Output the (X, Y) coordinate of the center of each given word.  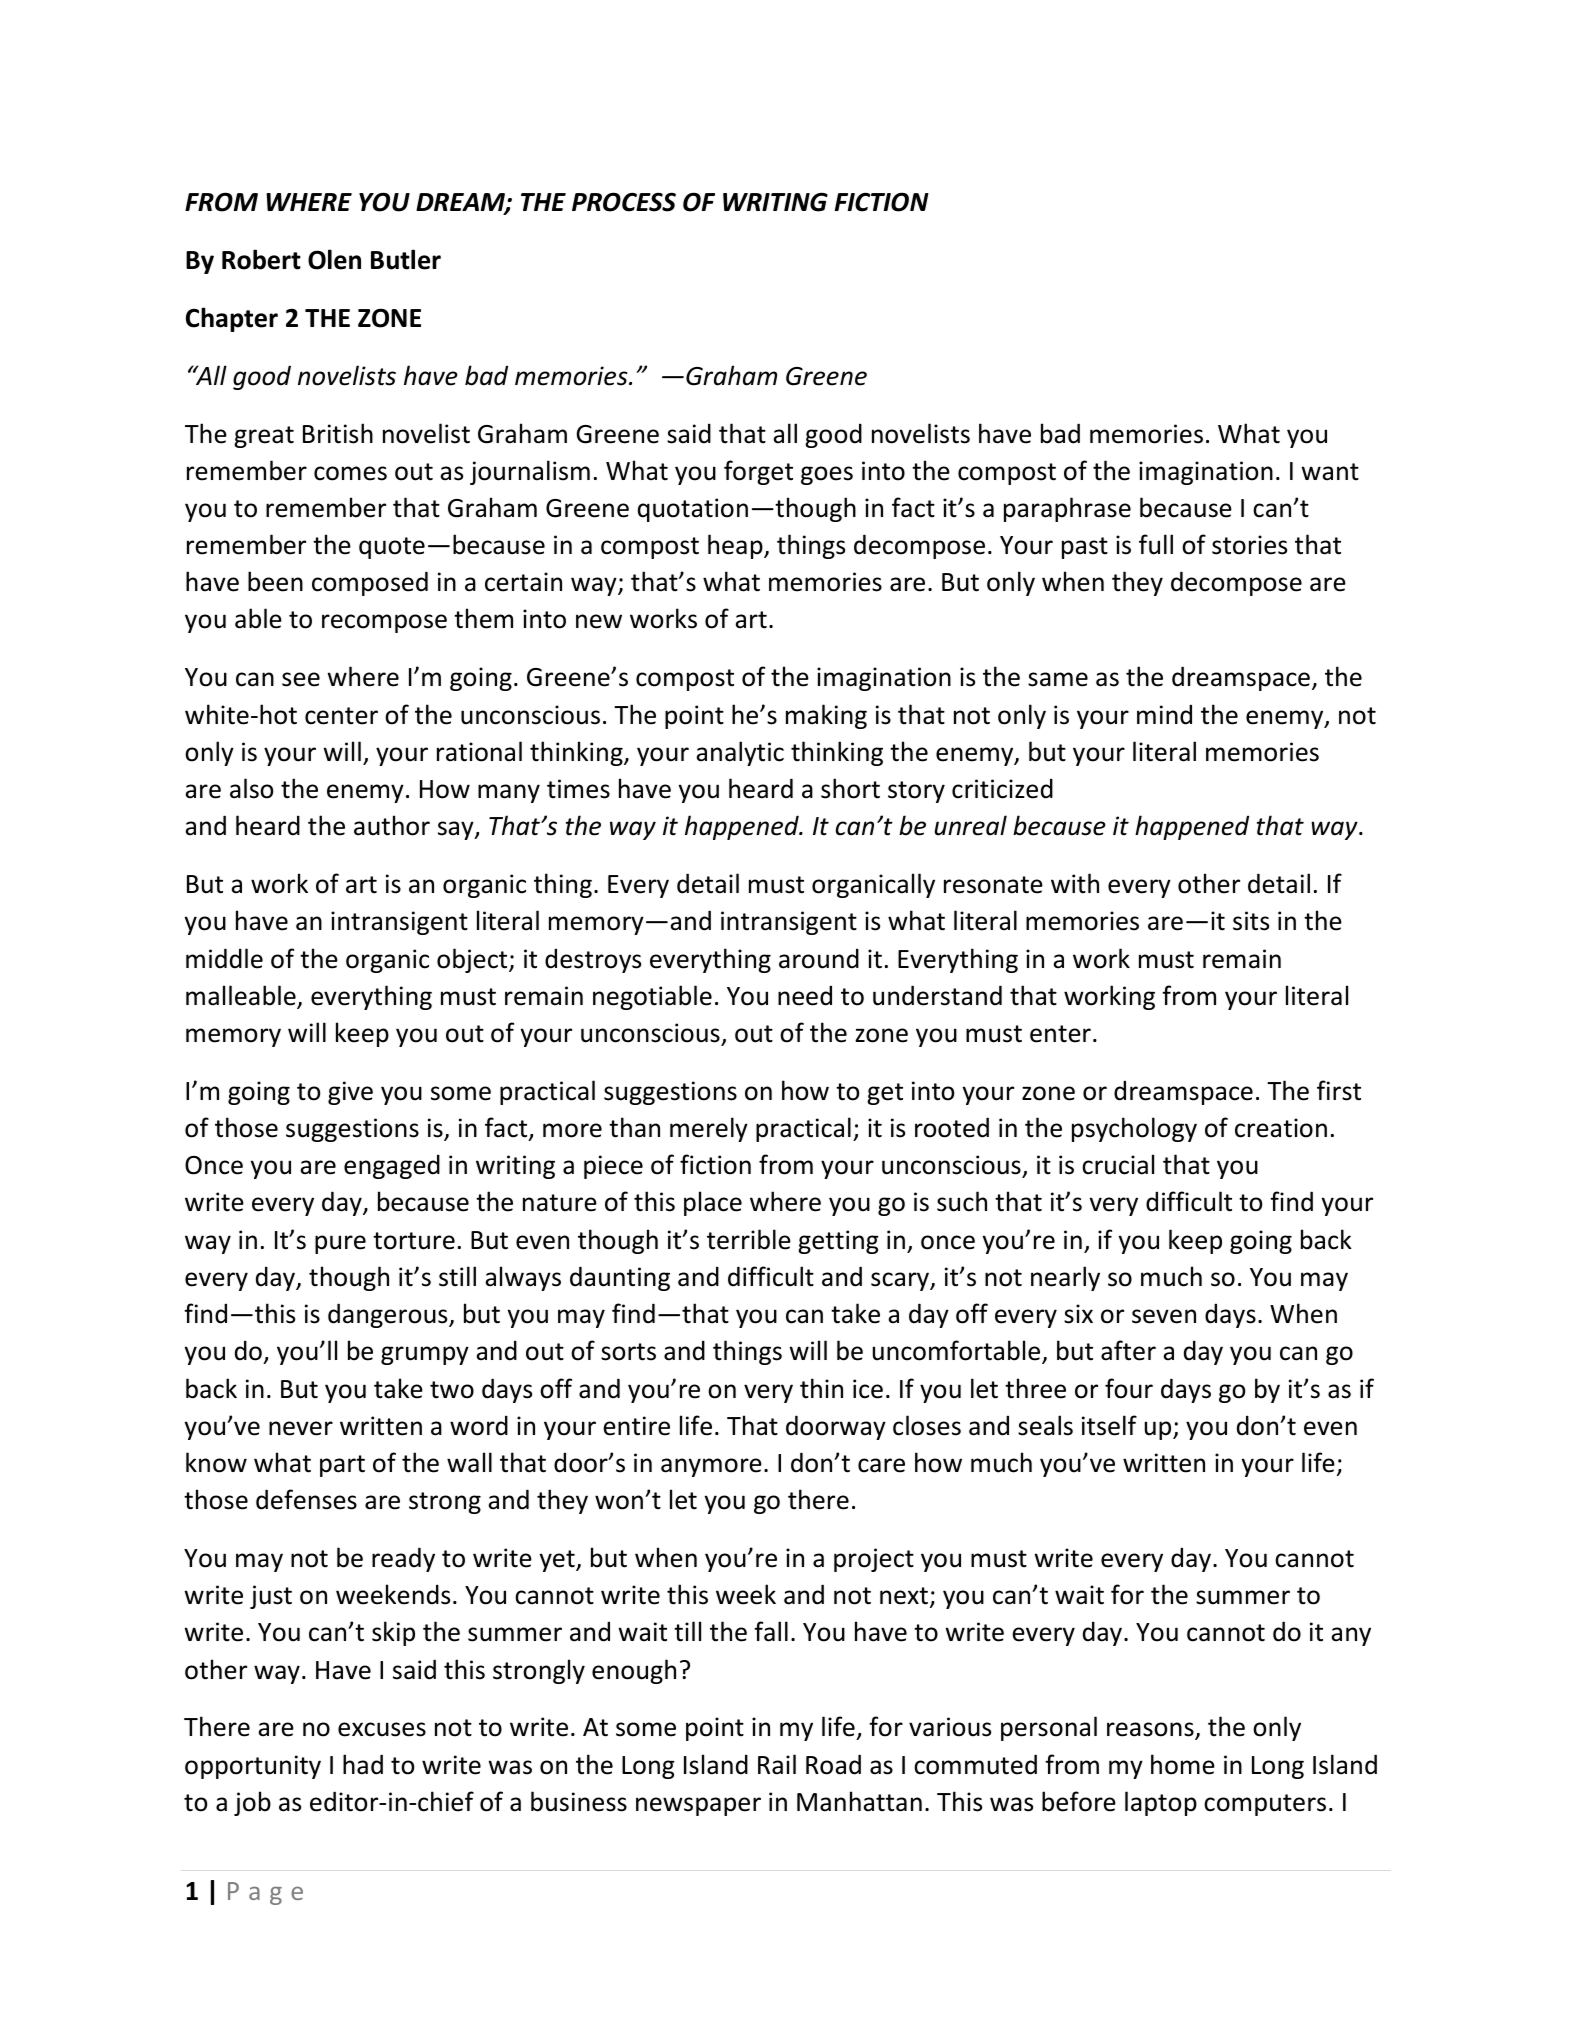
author (392, 825)
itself (1109, 1425)
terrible (749, 1239)
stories (1249, 545)
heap (736, 546)
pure (340, 1244)
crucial (1118, 1164)
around (819, 958)
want (1330, 472)
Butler (406, 259)
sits (1251, 921)
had (363, 1764)
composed (370, 583)
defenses (306, 1499)
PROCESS (624, 202)
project (874, 1560)
